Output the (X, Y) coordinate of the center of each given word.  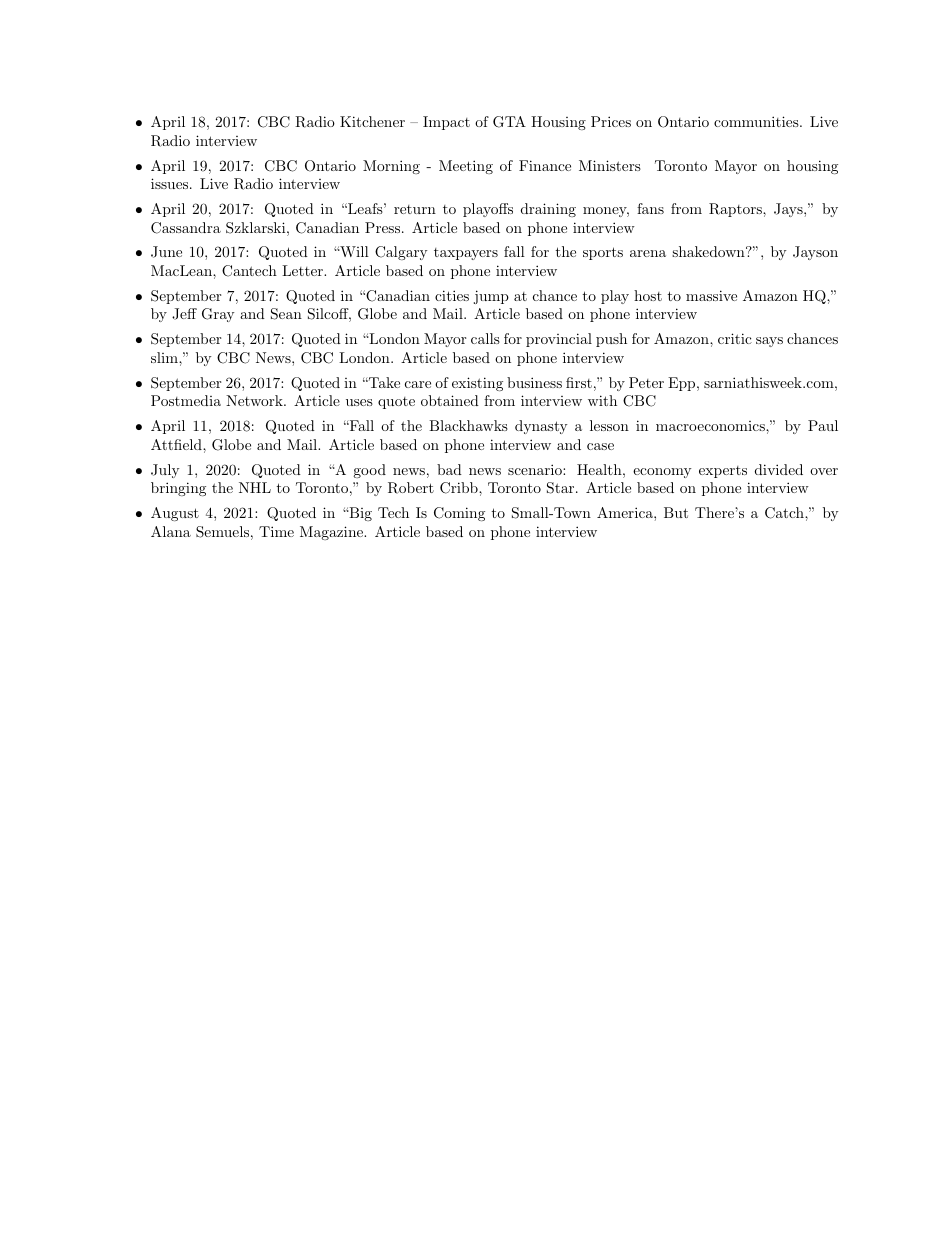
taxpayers (466, 254)
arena (648, 253)
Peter (646, 382)
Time (276, 531)
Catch (785, 513)
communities (757, 121)
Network (255, 400)
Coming (459, 514)
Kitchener (372, 121)
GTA (509, 122)
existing (477, 384)
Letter (304, 270)
